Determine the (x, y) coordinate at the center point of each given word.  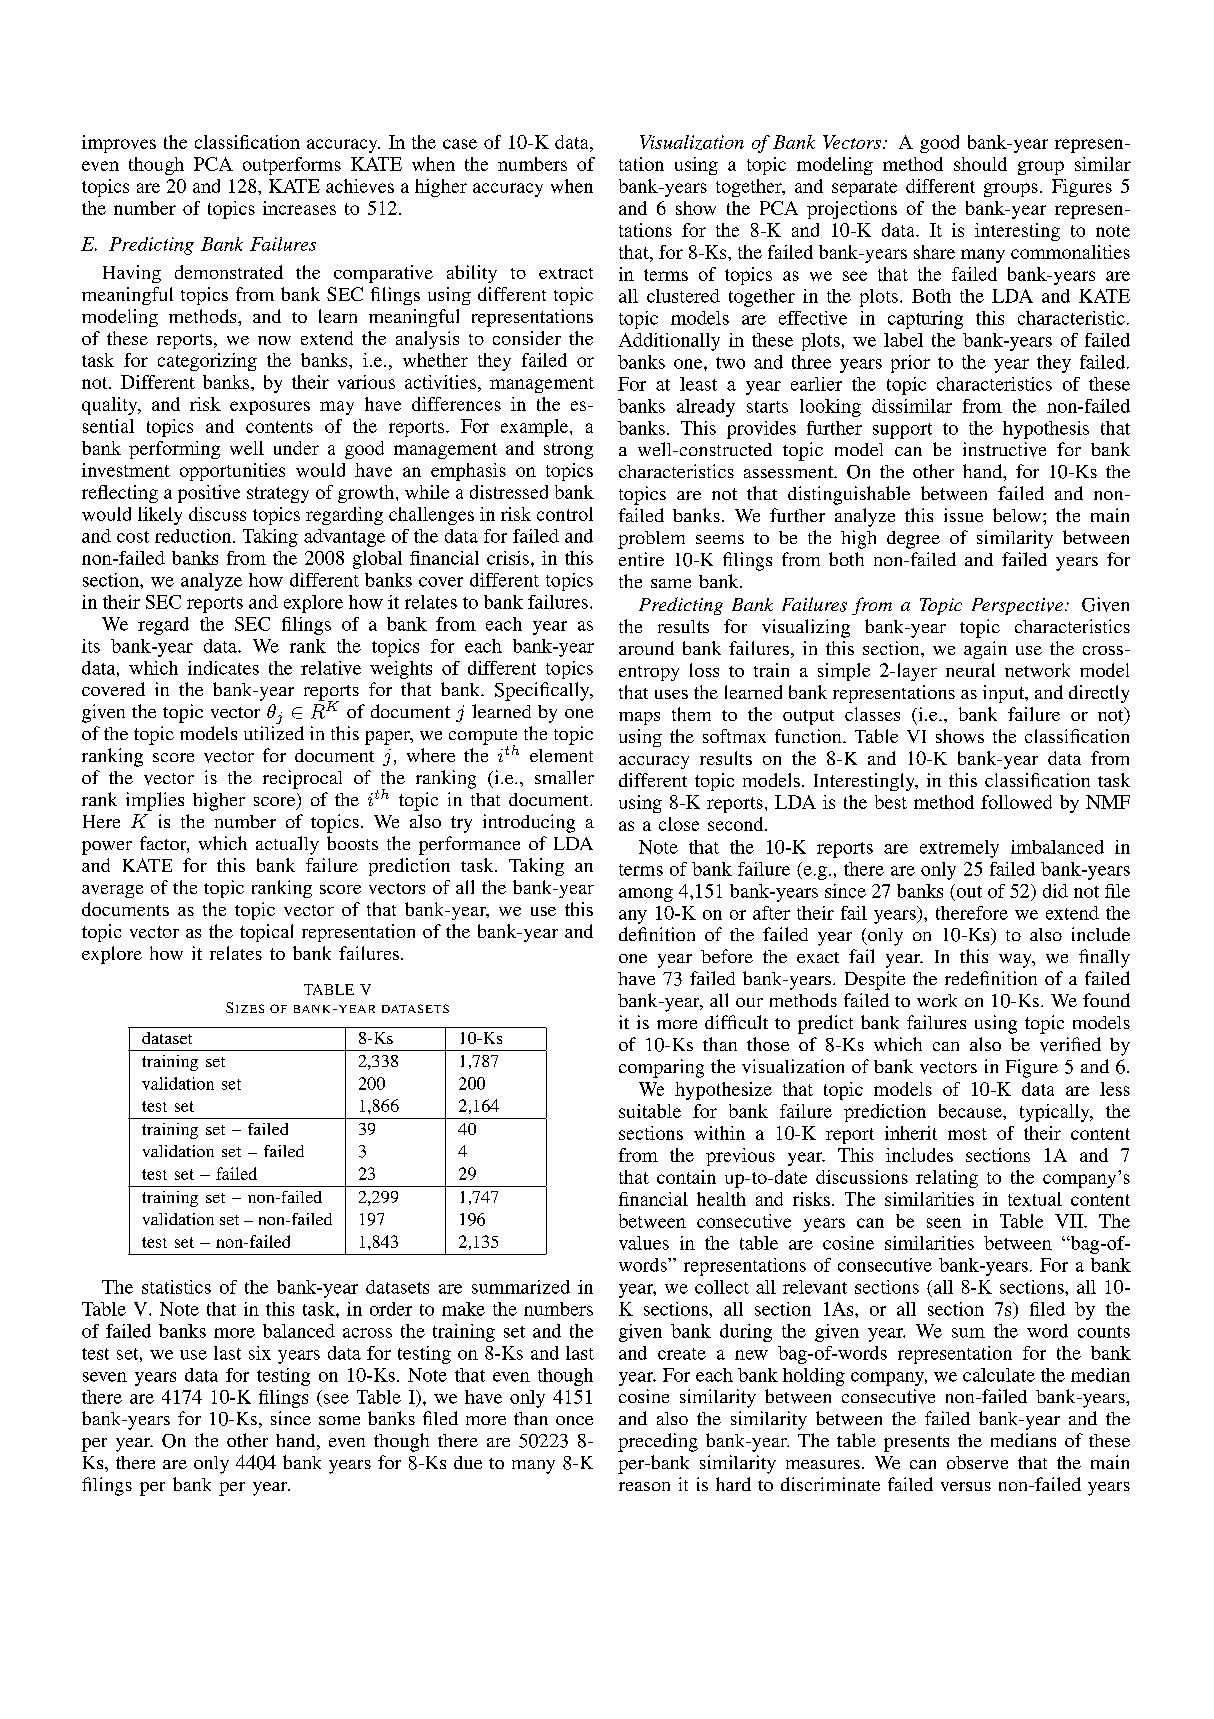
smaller (564, 777)
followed (1016, 802)
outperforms (292, 166)
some (339, 1420)
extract (566, 273)
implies (155, 801)
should (980, 164)
